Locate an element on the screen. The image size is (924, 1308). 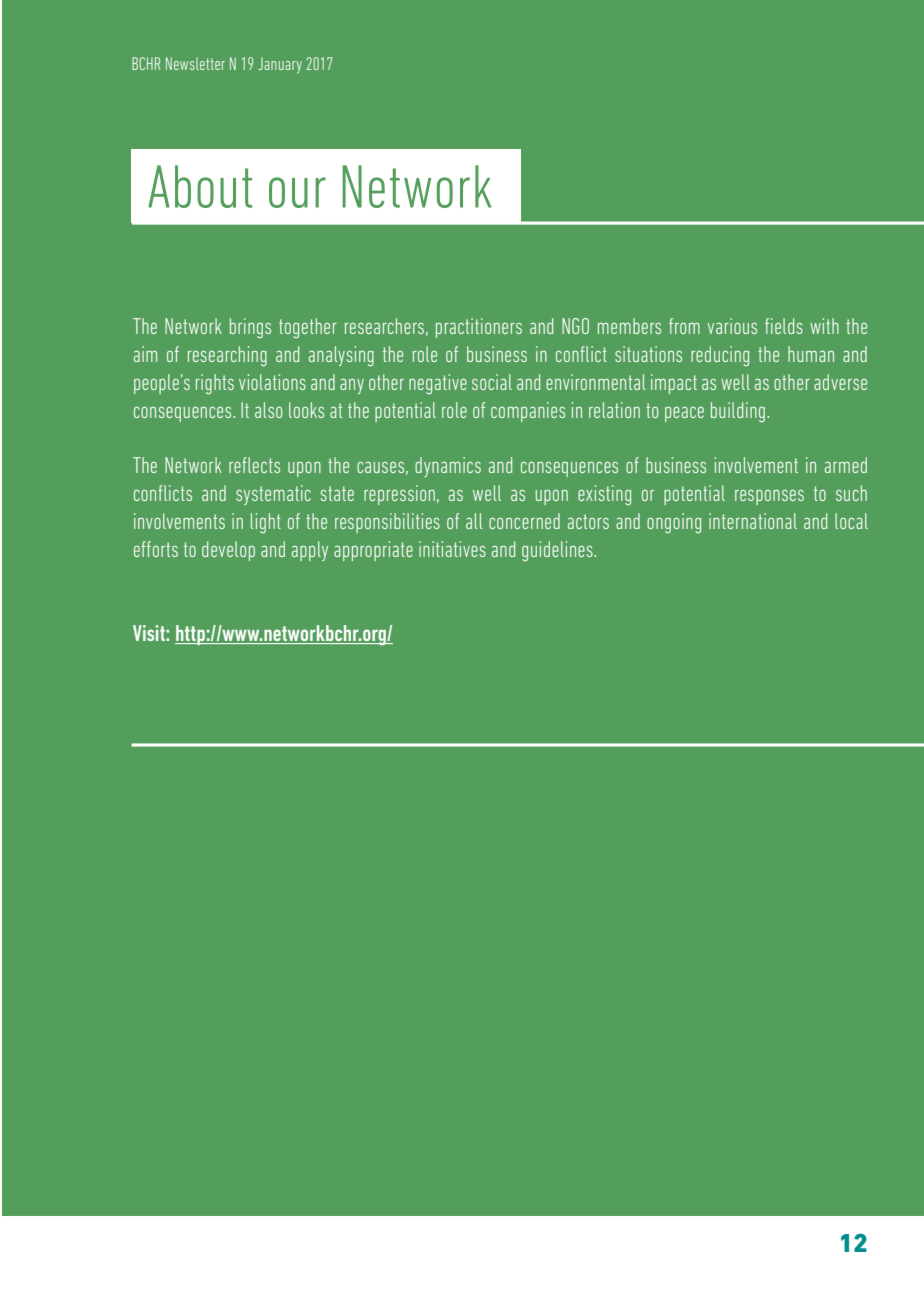
develop is located at coordinates (228, 551).
